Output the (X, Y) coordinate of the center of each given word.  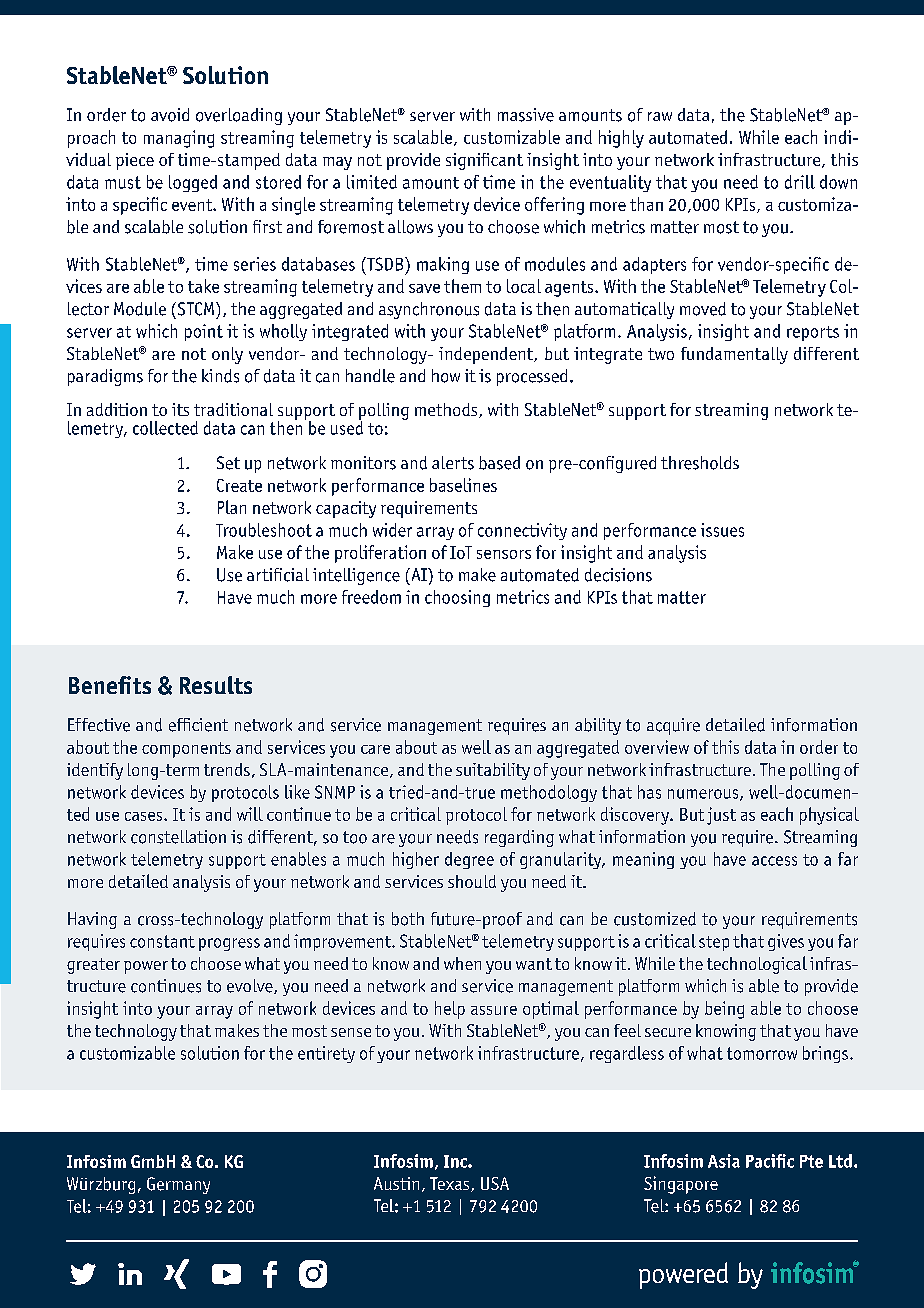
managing (179, 139)
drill (800, 182)
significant (484, 161)
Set (228, 463)
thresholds (700, 463)
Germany (178, 1185)
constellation (178, 837)
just (721, 816)
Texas (451, 1184)
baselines (463, 485)
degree (469, 860)
